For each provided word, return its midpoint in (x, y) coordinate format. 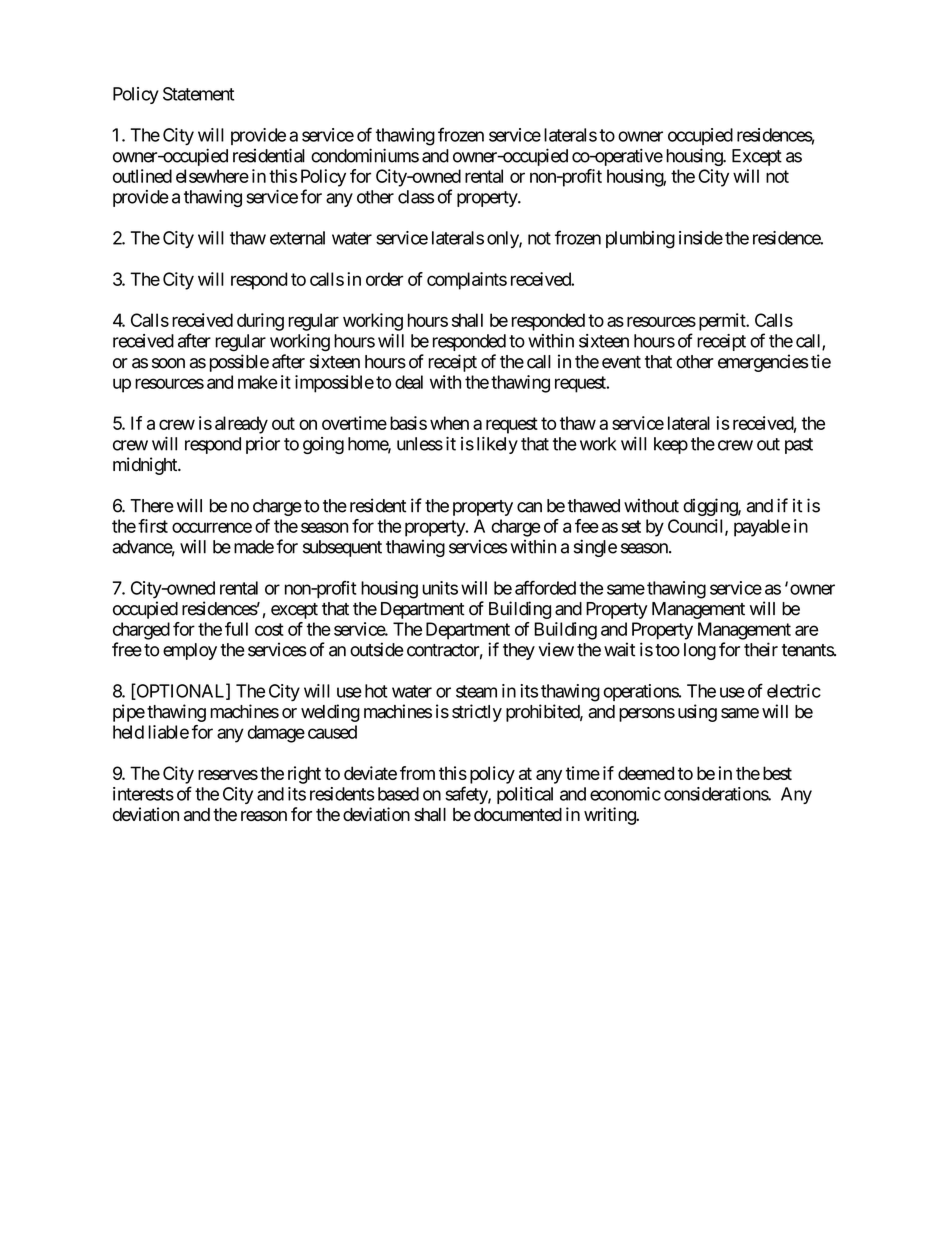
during (260, 322)
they (519, 651)
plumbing (640, 240)
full (236, 629)
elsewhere (212, 176)
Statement (198, 94)
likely (497, 445)
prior (263, 445)
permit (723, 322)
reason (264, 816)
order (385, 279)
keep (671, 445)
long (700, 651)
